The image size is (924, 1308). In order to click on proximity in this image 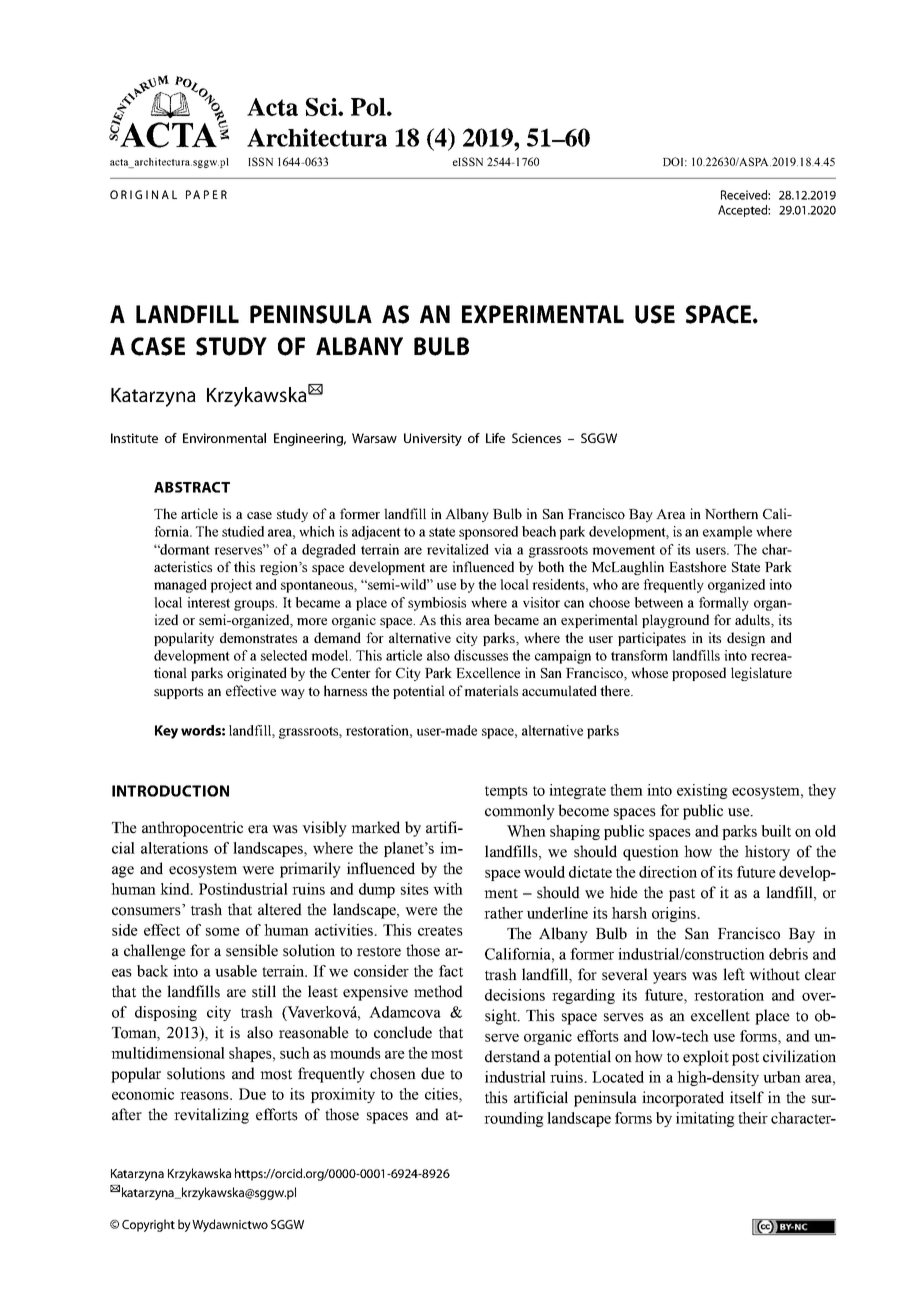, I will do `click(343, 1095)`.
